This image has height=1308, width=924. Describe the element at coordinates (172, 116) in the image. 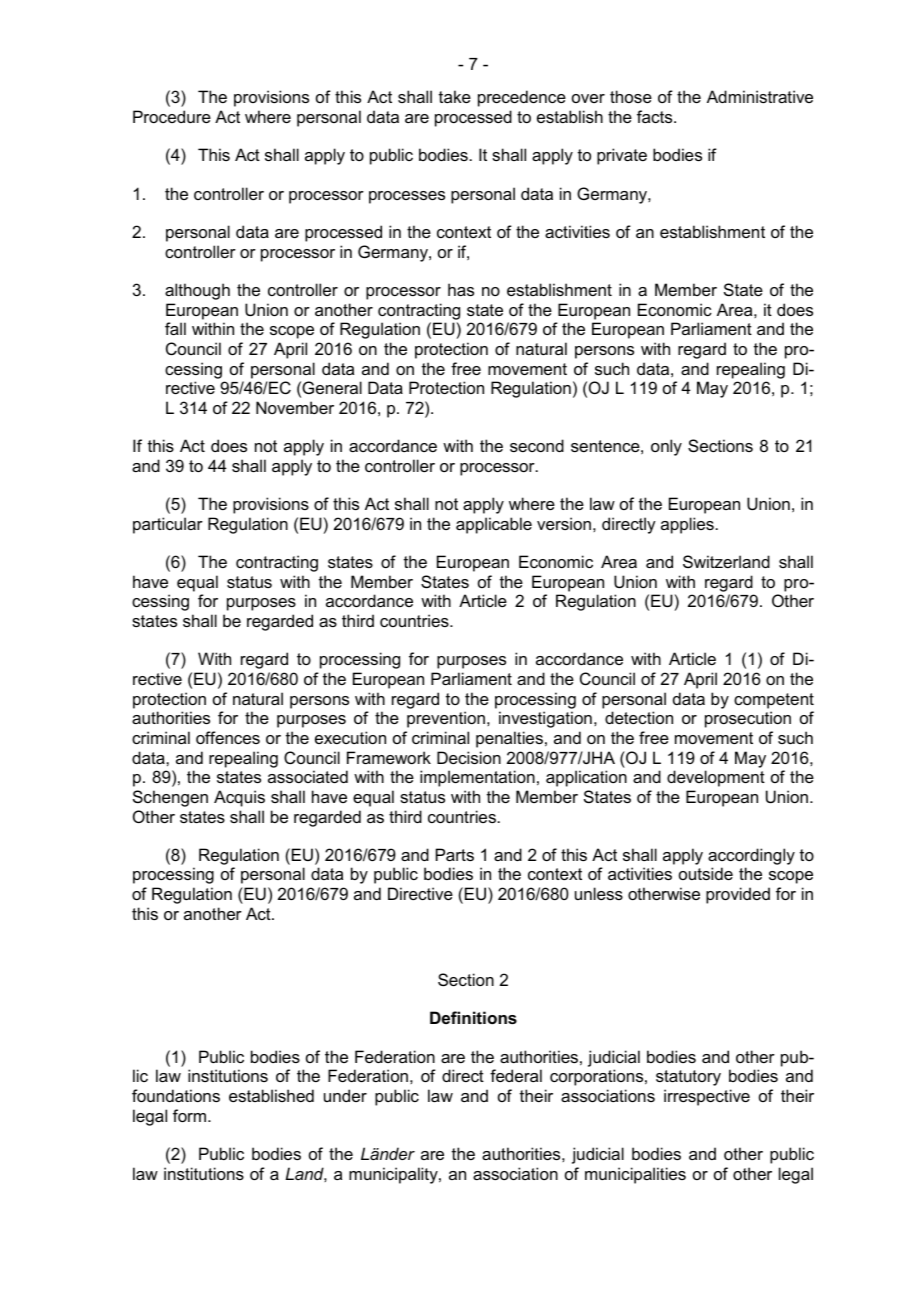

I see `Procedure` at that location.
